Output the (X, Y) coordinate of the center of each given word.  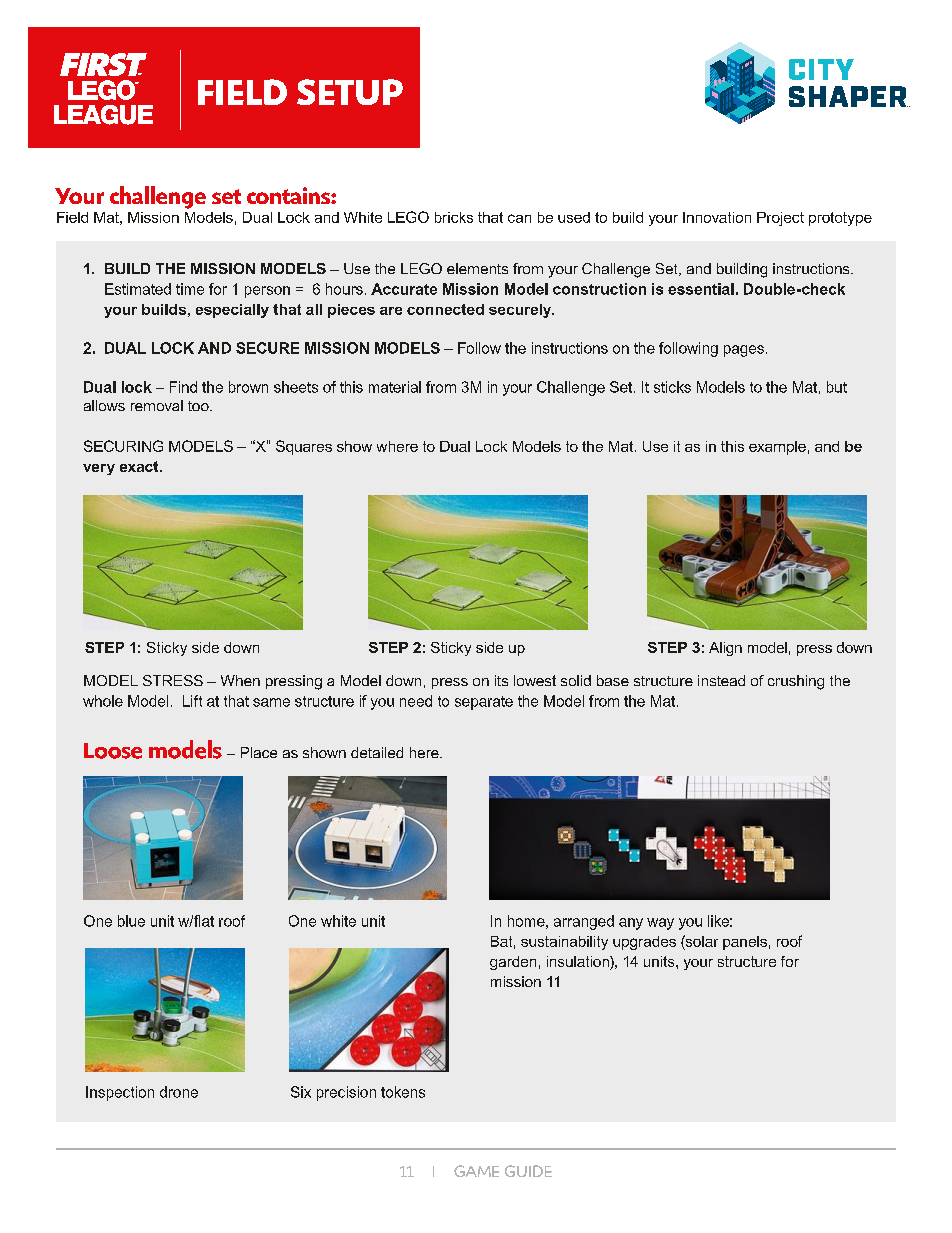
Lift (192, 701)
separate (484, 703)
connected (445, 309)
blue (131, 921)
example (777, 448)
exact (140, 466)
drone (179, 1092)
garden (513, 963)
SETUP (350, 92)
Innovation (717, 217)
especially (232, 311)
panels (745, 943)
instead (721, 680)
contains (289, 195)
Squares (304, 447)
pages (744, 351)
